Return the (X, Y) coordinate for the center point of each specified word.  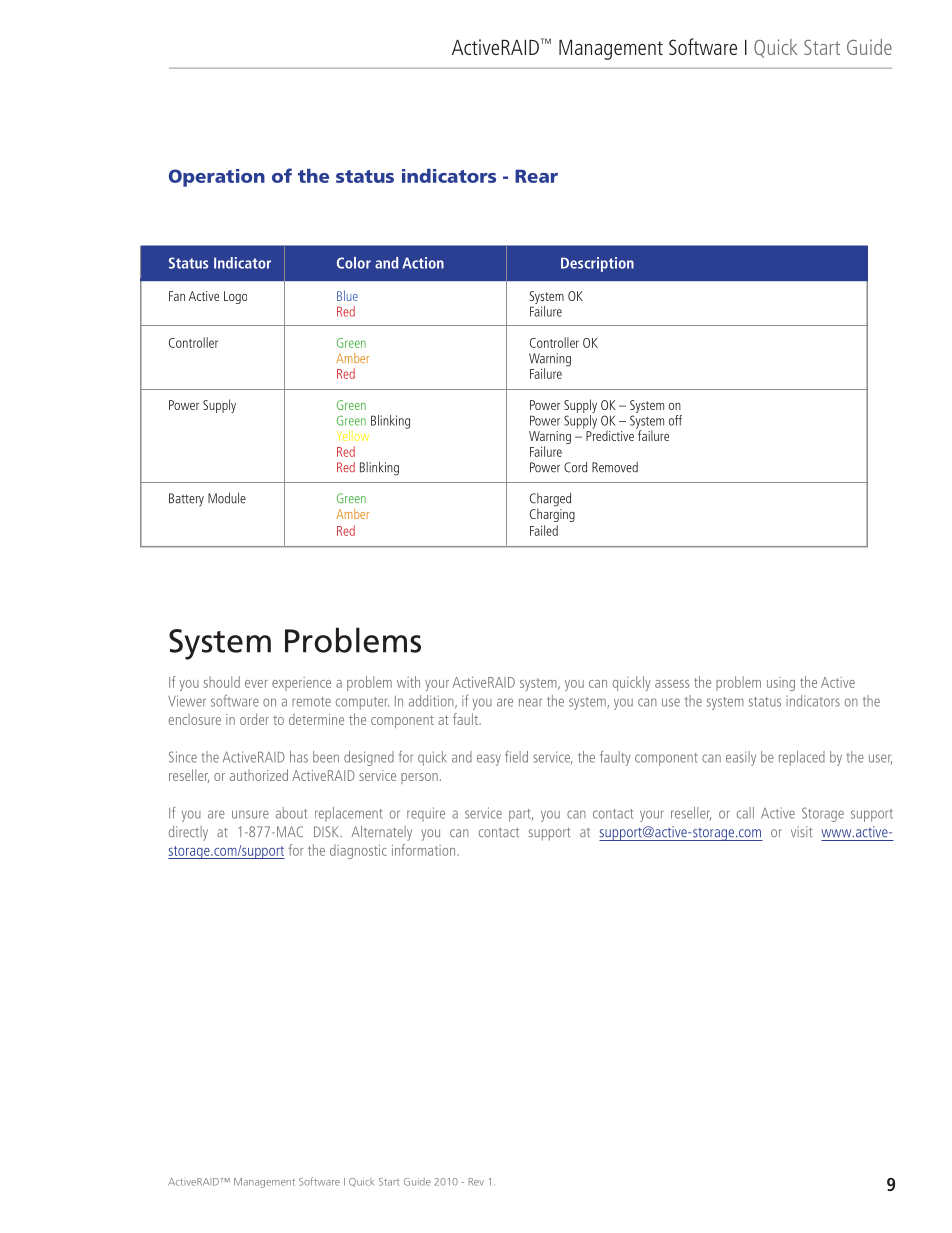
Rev (476, 1182)
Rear (536, 176)
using (781, 684)
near (530, 702)
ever (256, 684)
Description (597, 264)
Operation (217, 178)
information (425, 850)
